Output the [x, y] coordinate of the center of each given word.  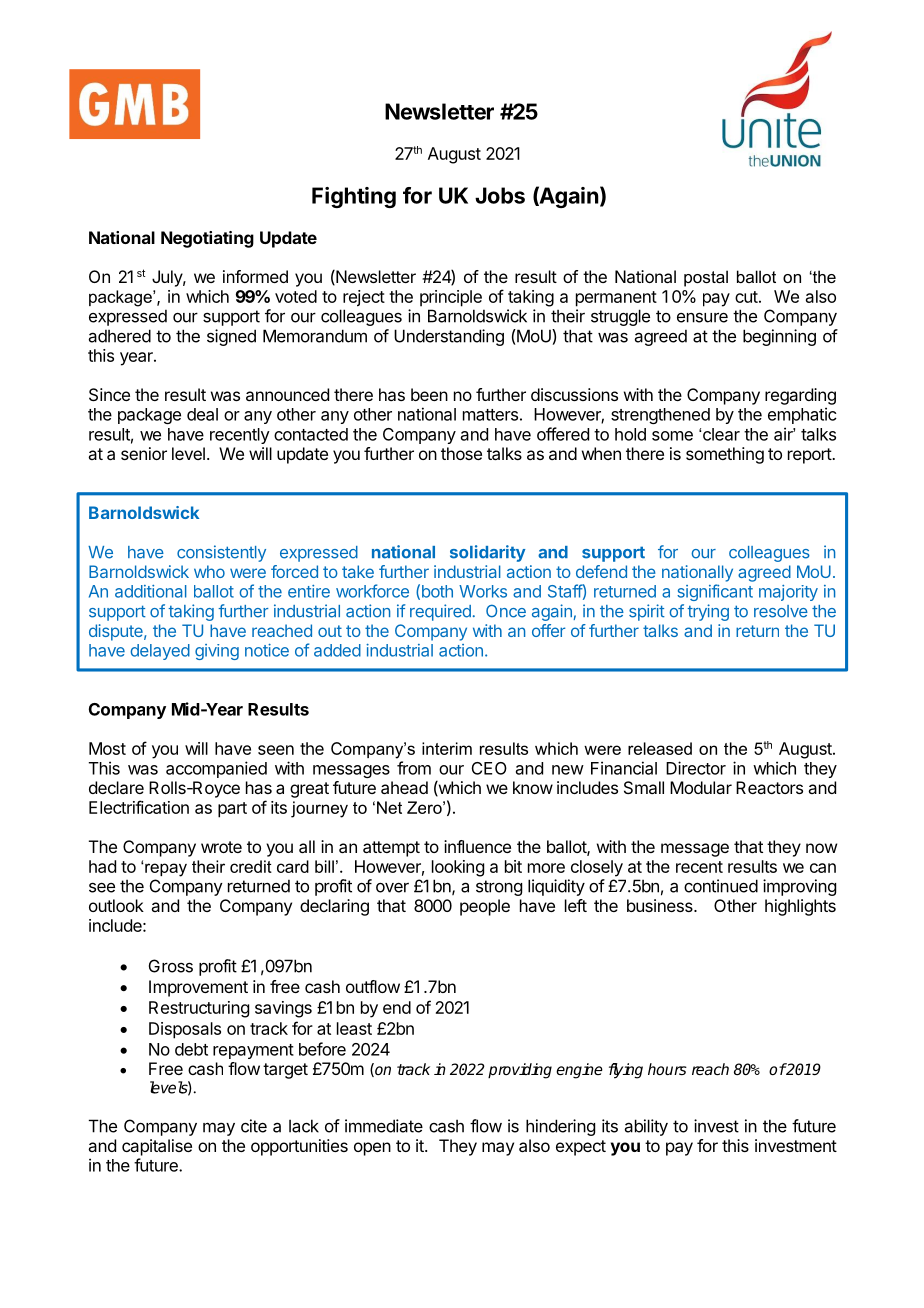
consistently [221, 553]
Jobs [500, 195]
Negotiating [207, 239]
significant [715, 592]
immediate [384, 1126]
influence [477, 846]
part [232, 810]
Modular [701, 787]
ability [646, 1127]
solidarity [488, 553]
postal [706, 278]
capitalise [157, 1147]
